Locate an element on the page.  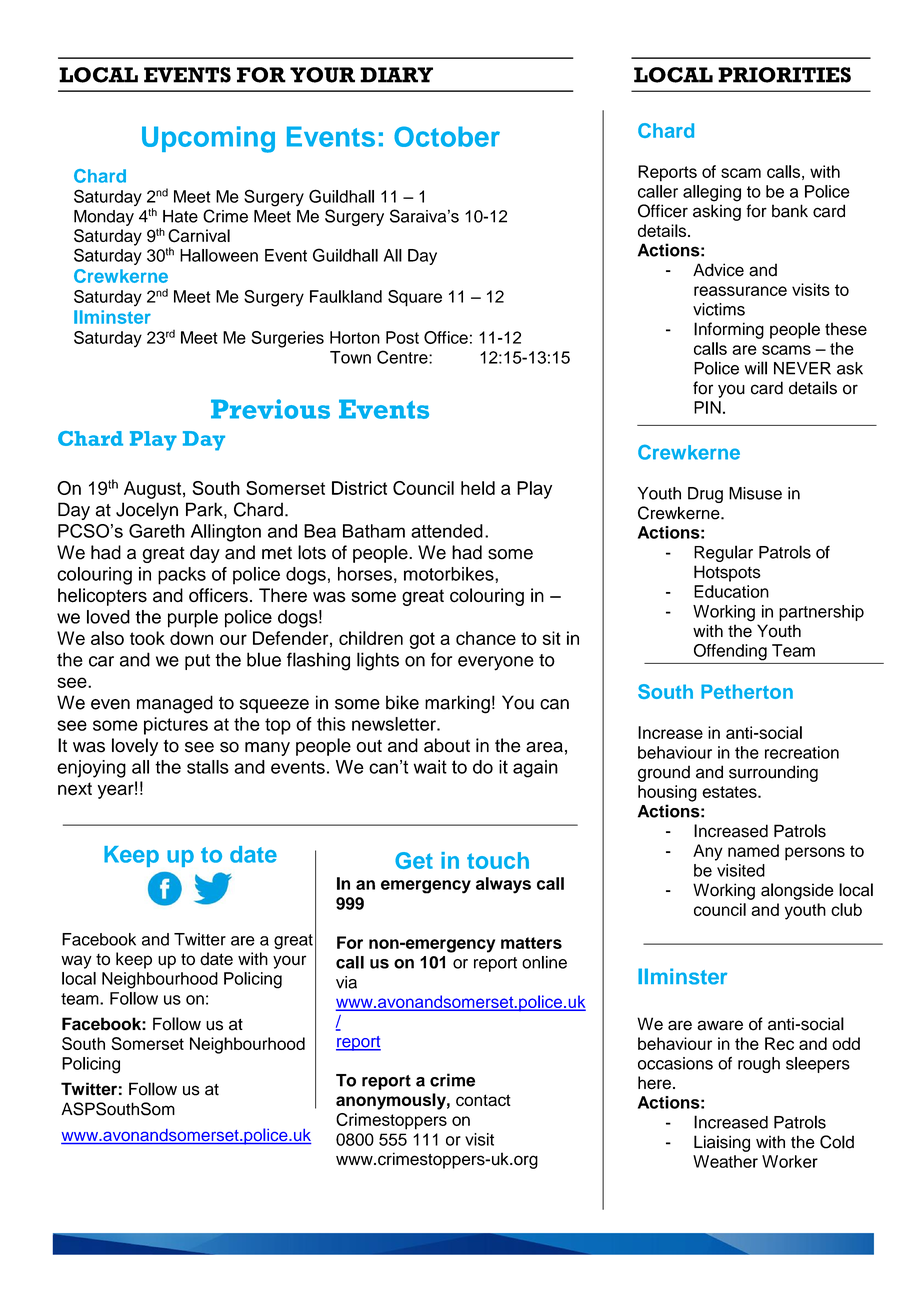
Upcoming is located at coordinates (208, 139).
